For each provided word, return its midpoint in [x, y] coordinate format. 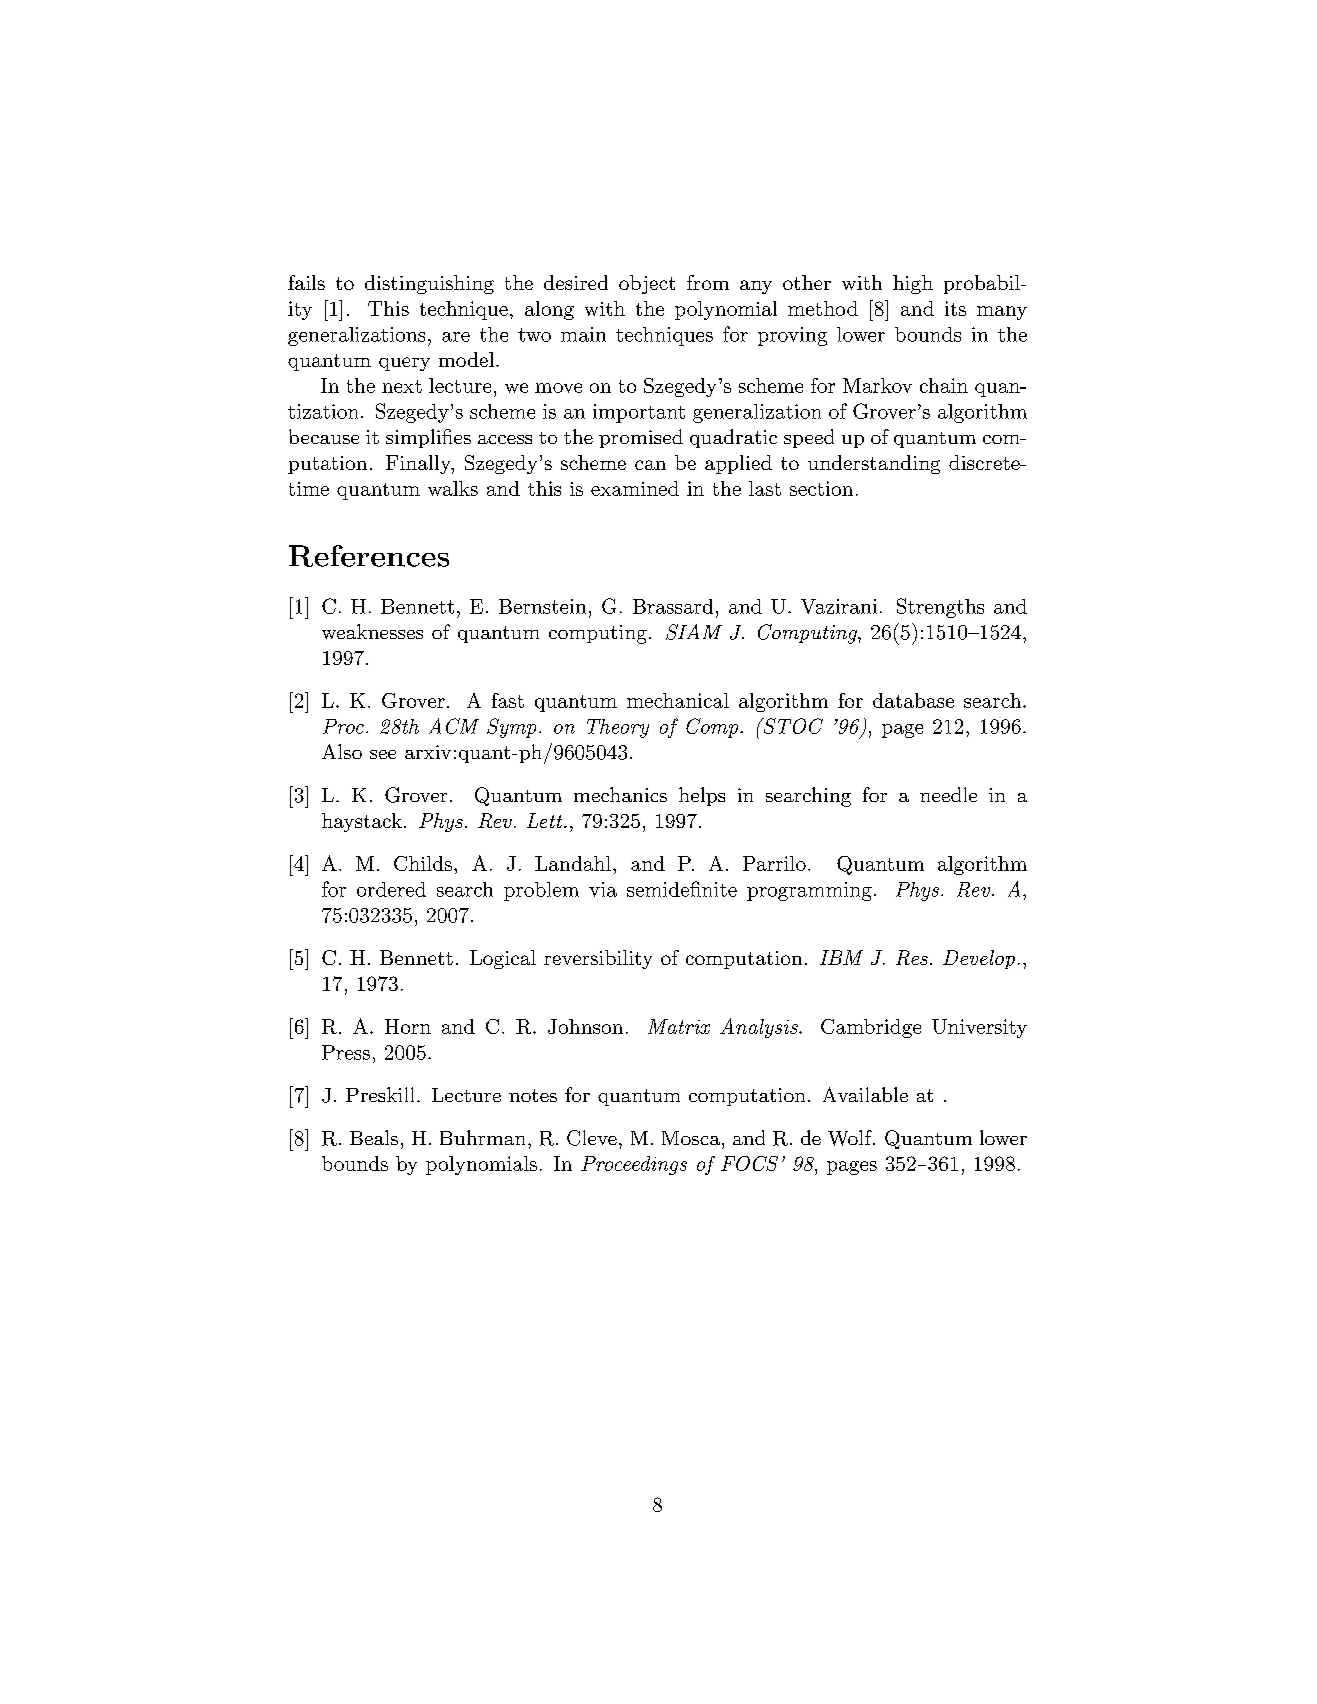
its [955, 308]
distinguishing [429, 284]
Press [346, 1052]
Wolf [851, 1138]
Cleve [592, 1138]
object [647, 284]
